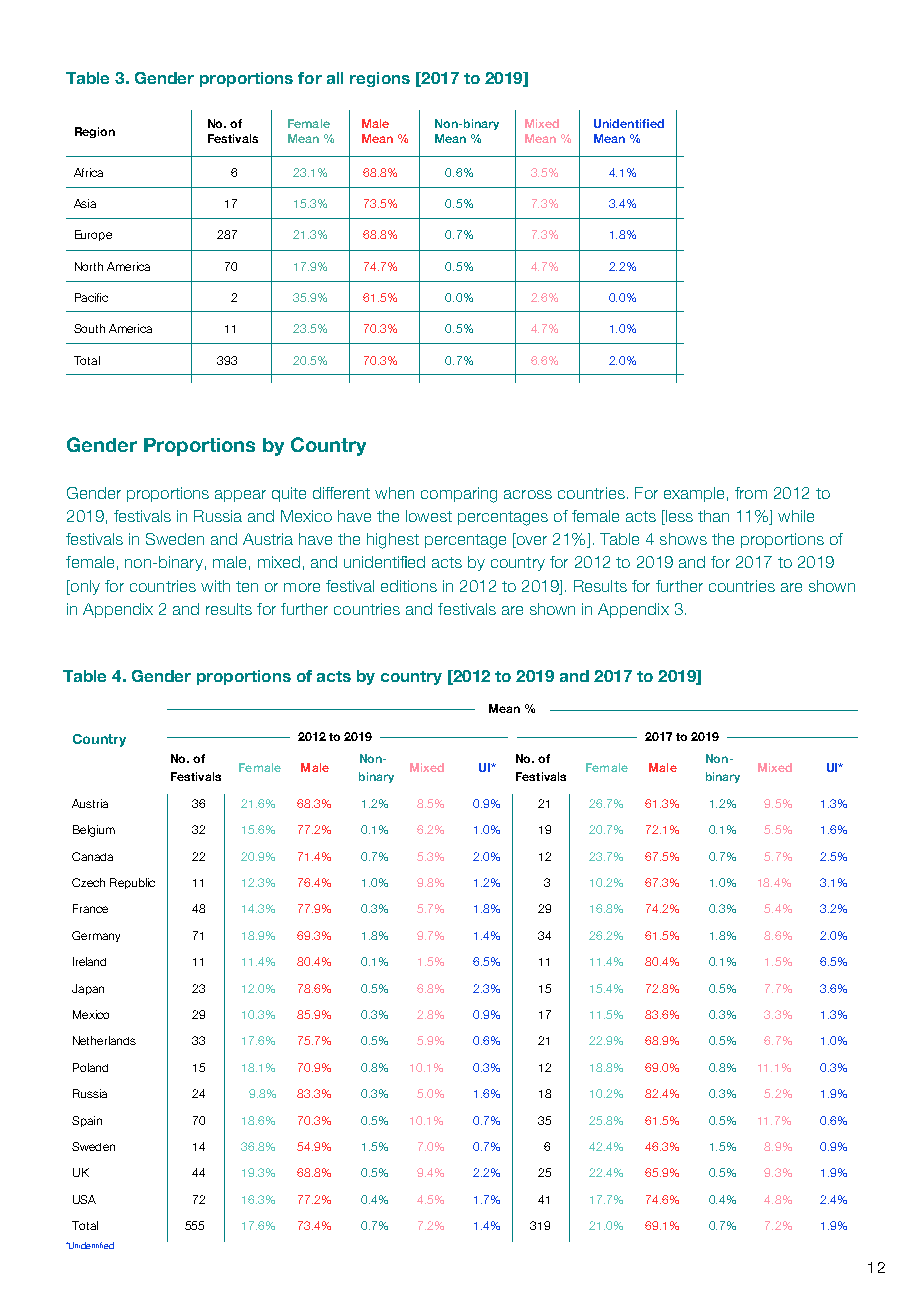 Image resolution: width=924 pixels, height=1308 pixels. Describe the element at coordinates (409, 586) in the page. I see `editions` at that location.
